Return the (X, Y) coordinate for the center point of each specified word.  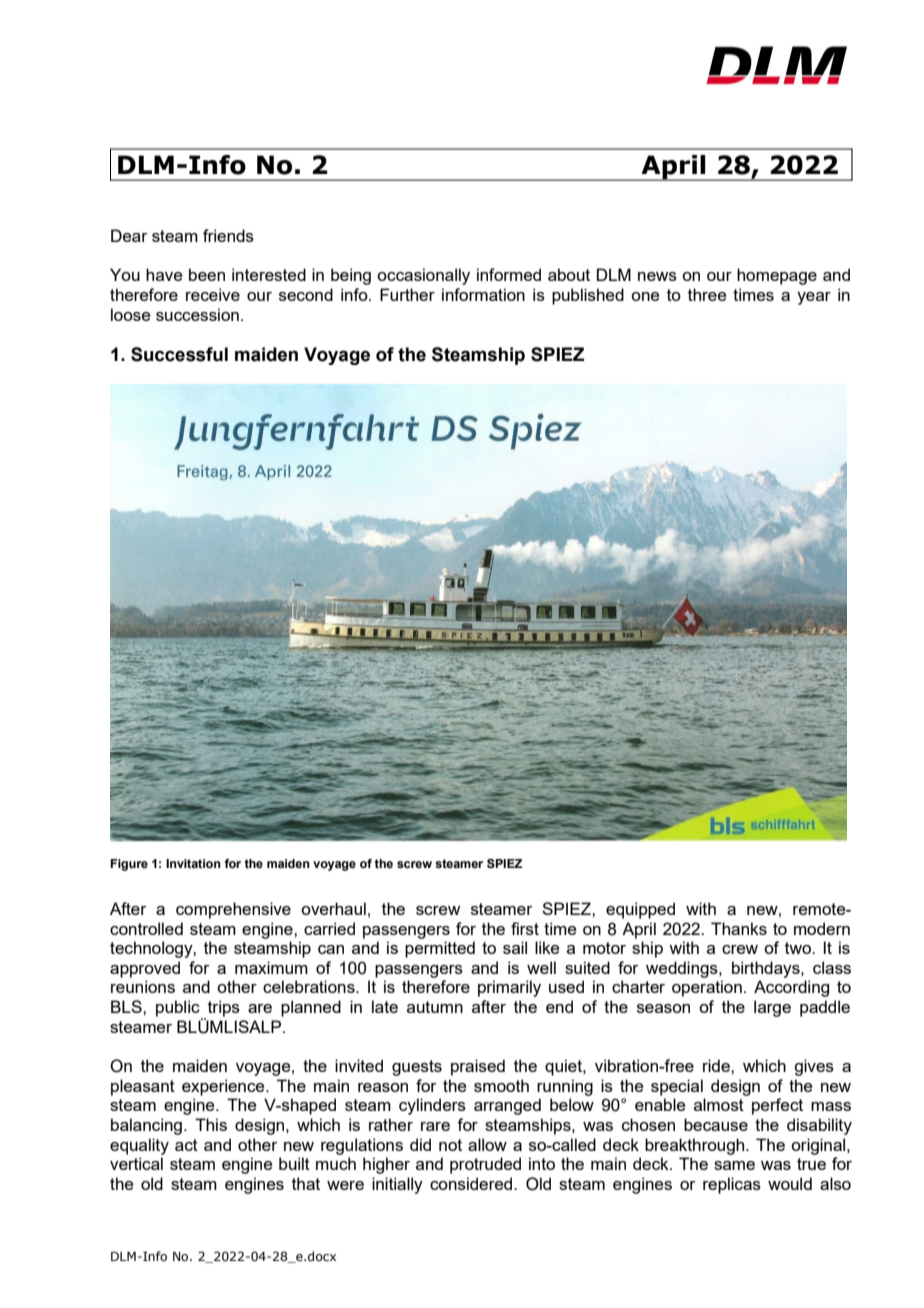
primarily (509, 988)
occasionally (423, 276)
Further (407, 294)
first (525, 928)
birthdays (767, 969)
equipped (640, 910)
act (186, 1145)
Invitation (193, 863)
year (814, 298)
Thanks (739, 928)
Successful (179, 354)
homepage (777, 276)
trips (224, 1008)
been (207, 274)
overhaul (333, 908)
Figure (129, 865)
